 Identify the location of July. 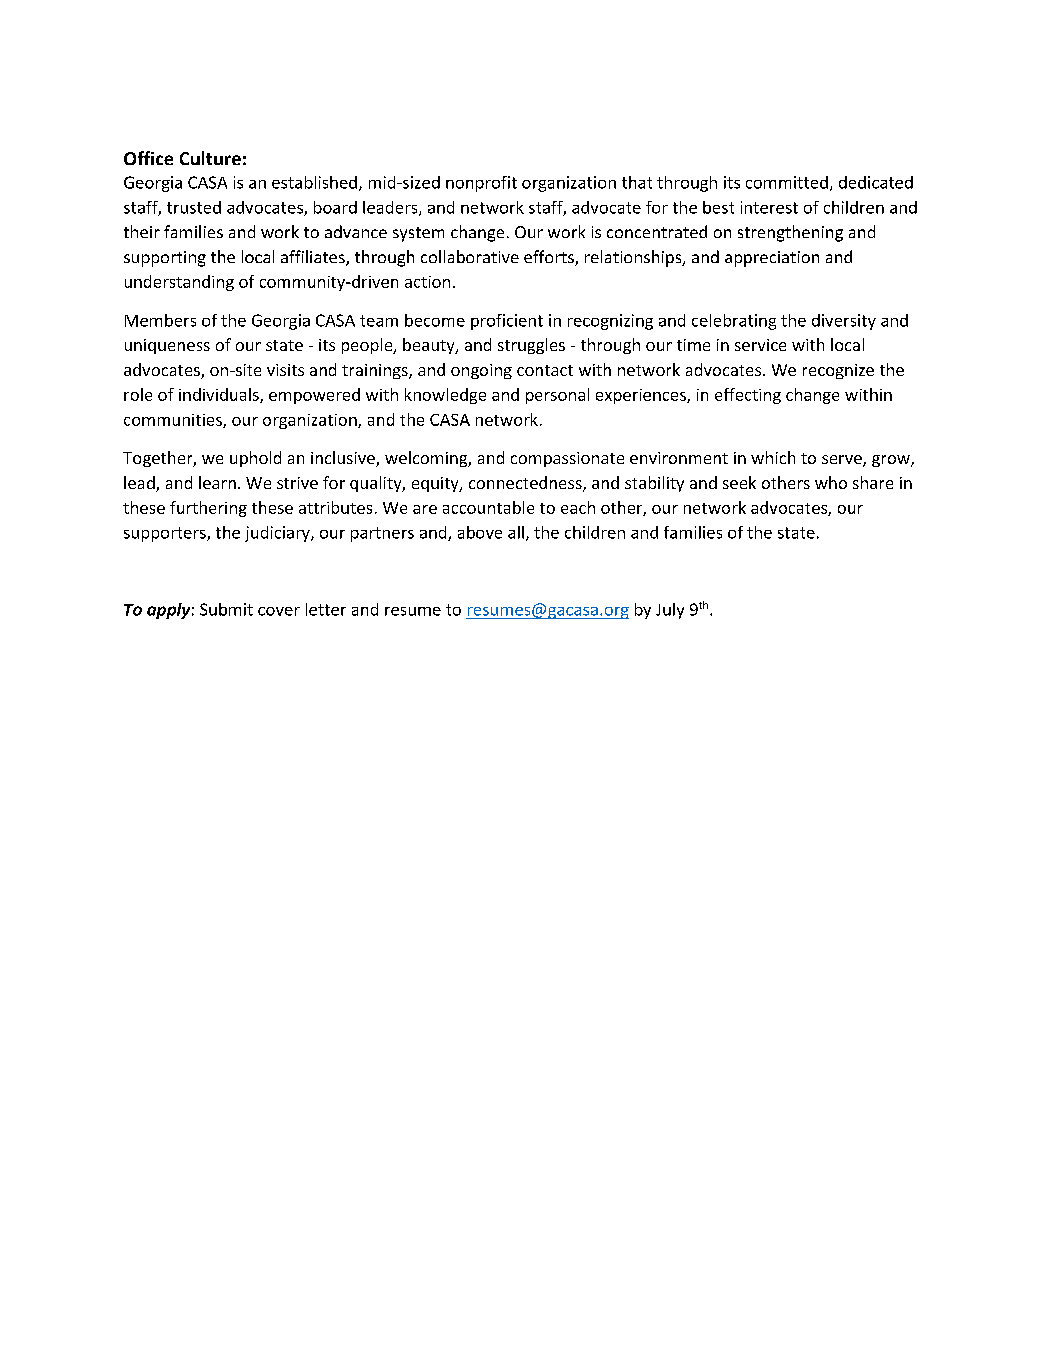
(670, 611).
